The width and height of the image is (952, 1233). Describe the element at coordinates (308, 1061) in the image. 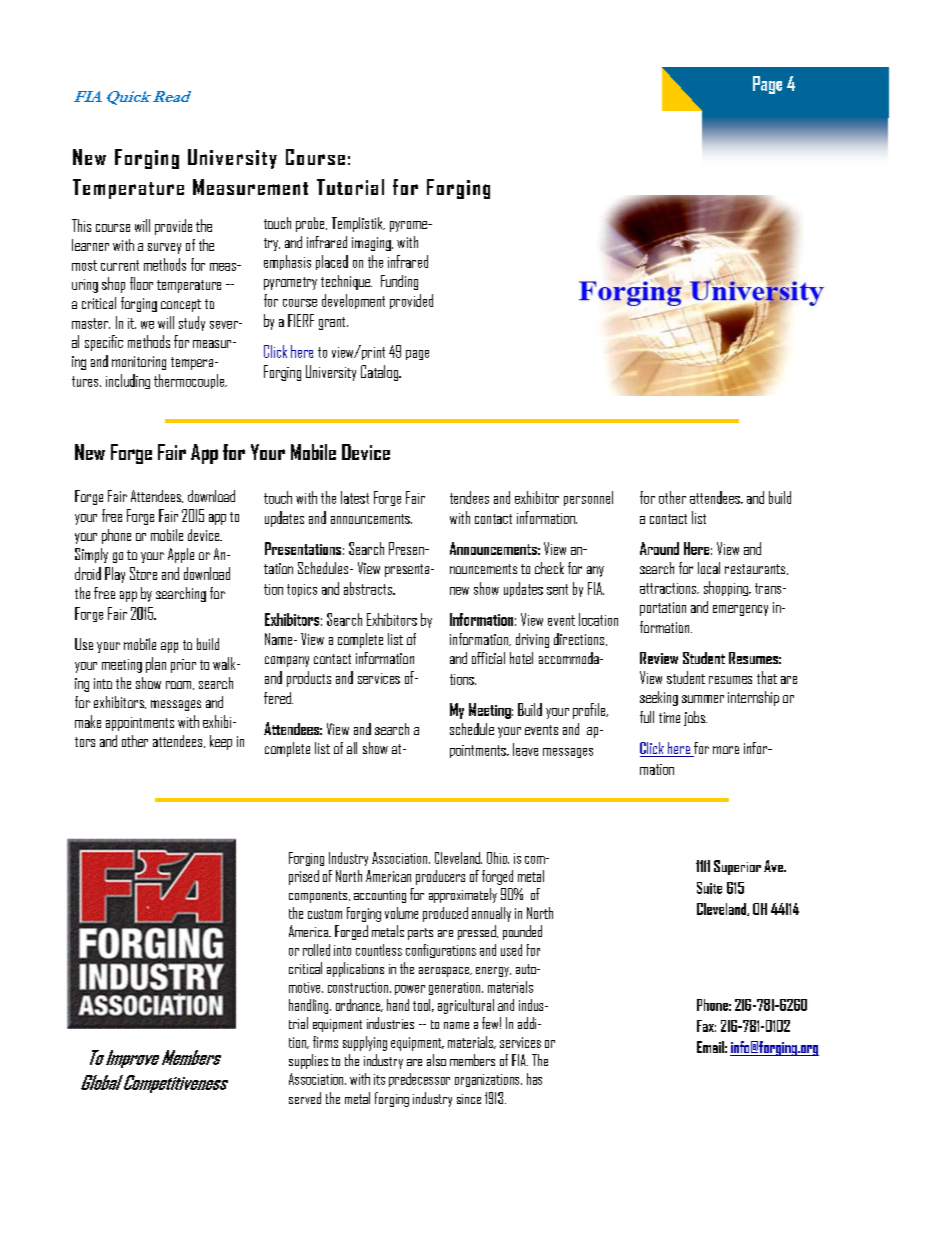

I see `supplies` at that location.
